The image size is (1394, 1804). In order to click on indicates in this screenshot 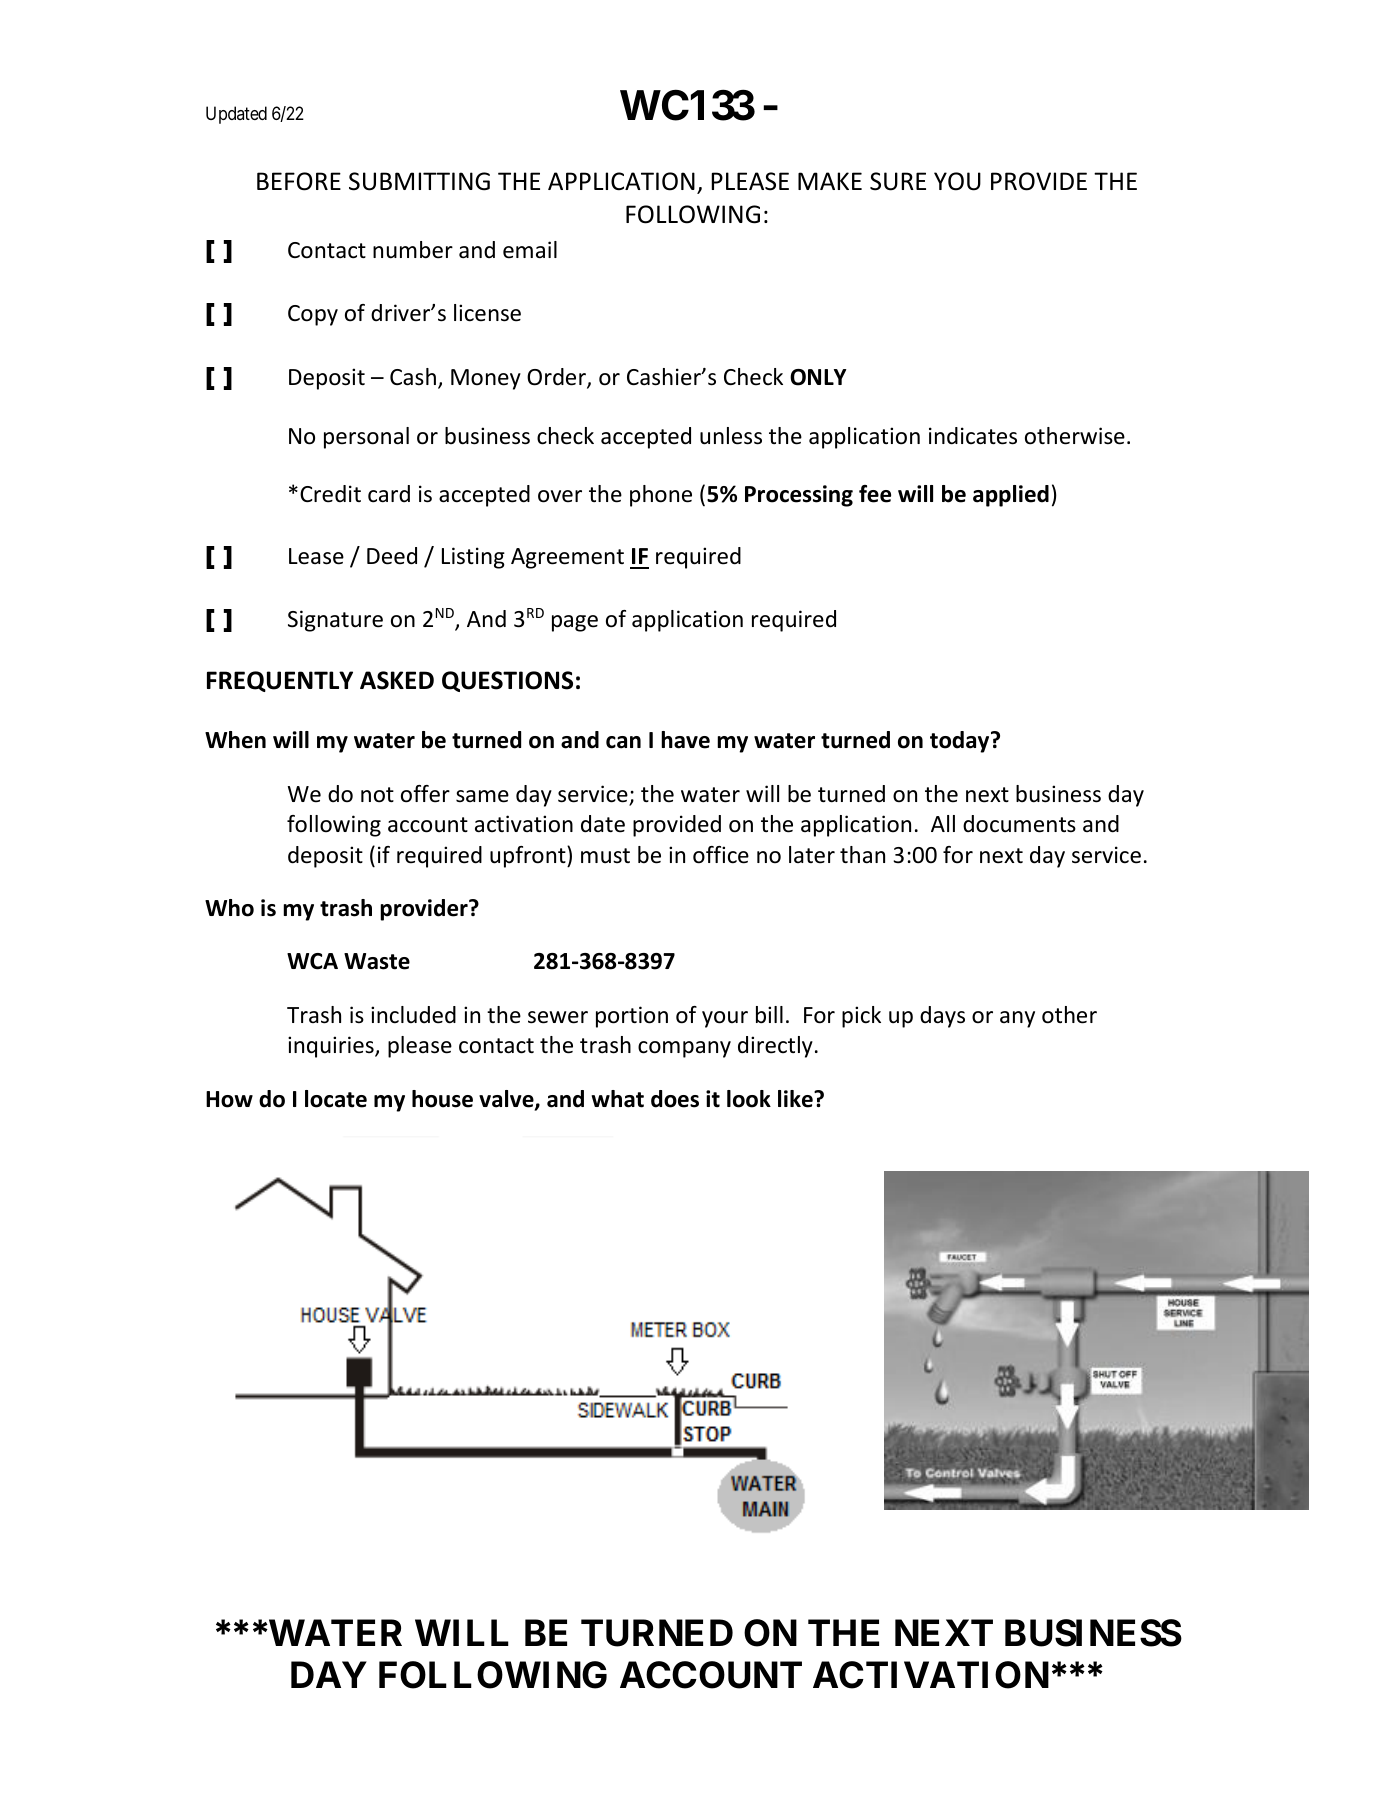, I will do `click(973, 436)`.
